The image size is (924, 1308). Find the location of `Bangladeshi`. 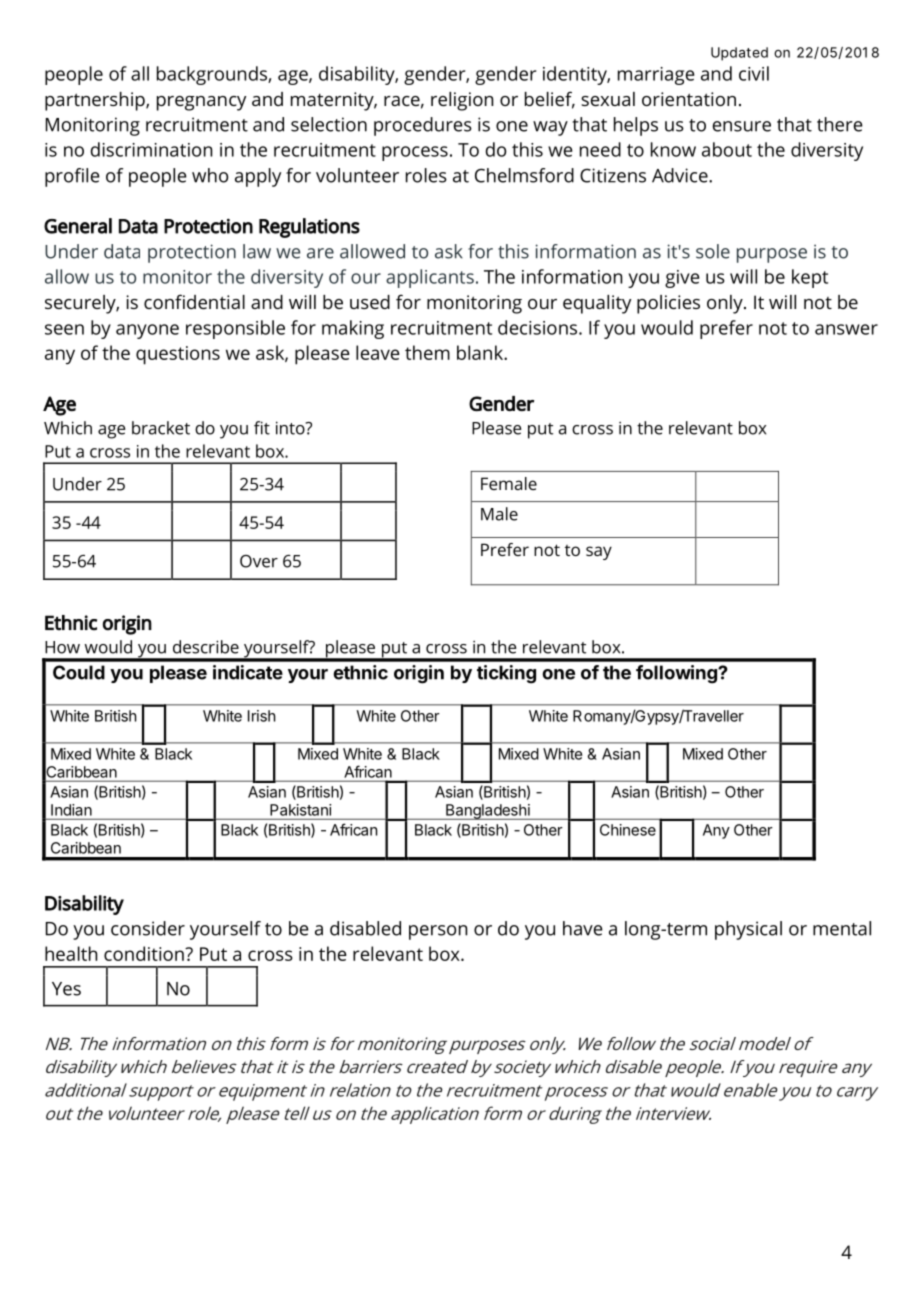

Bangladeshi is located at coordinates (488, 812).
